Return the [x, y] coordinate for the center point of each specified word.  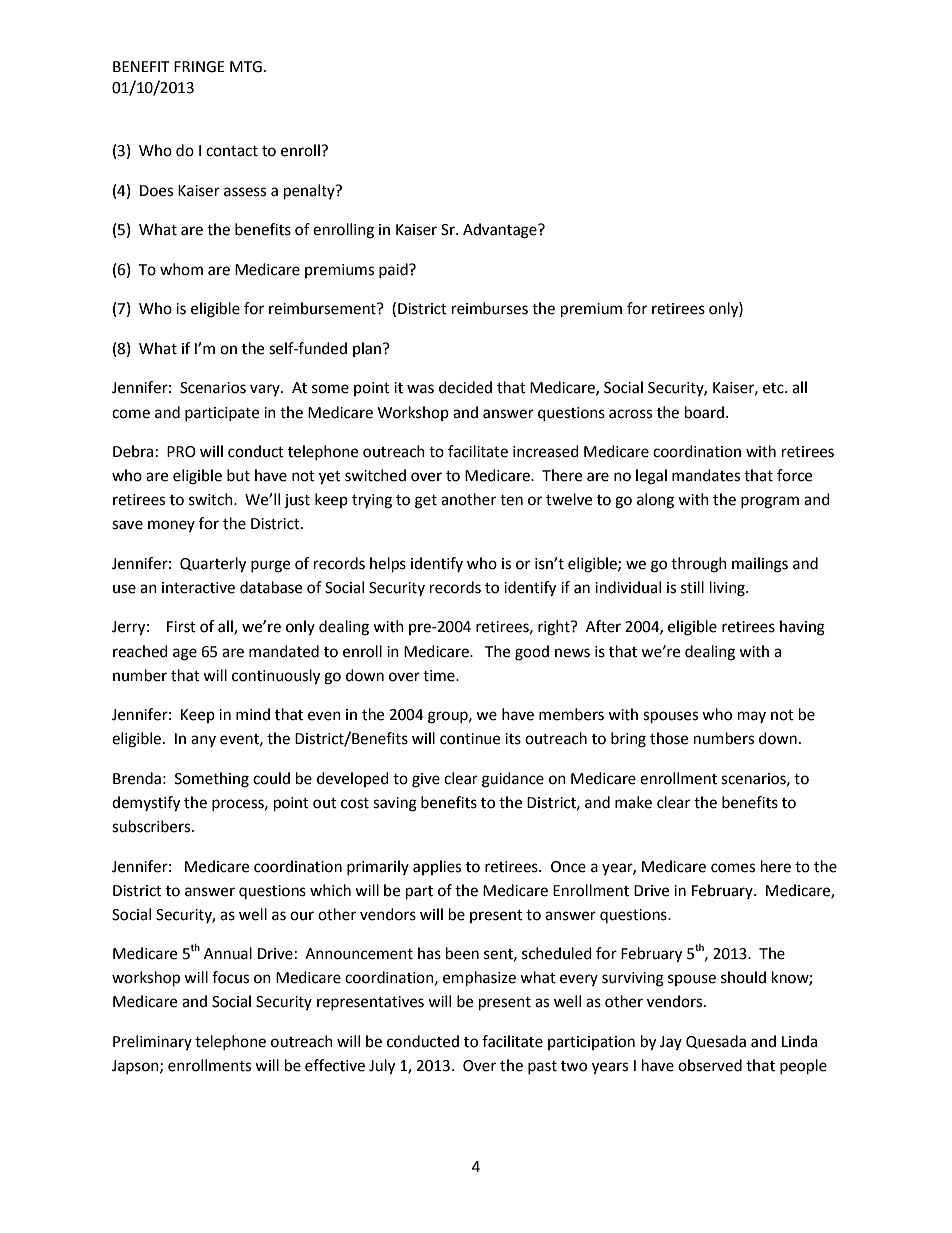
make [633, 802]
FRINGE [199, 67]
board [704, 412]
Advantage [501, 231]
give [426, 780]
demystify [146, 804]
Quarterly [213, 565]
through [699, 565]
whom [181, 269]
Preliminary [152, 1042]
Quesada [716, 1042]
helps [388, 565]
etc [774, 388]
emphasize [479, 979]
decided [465, 387]
